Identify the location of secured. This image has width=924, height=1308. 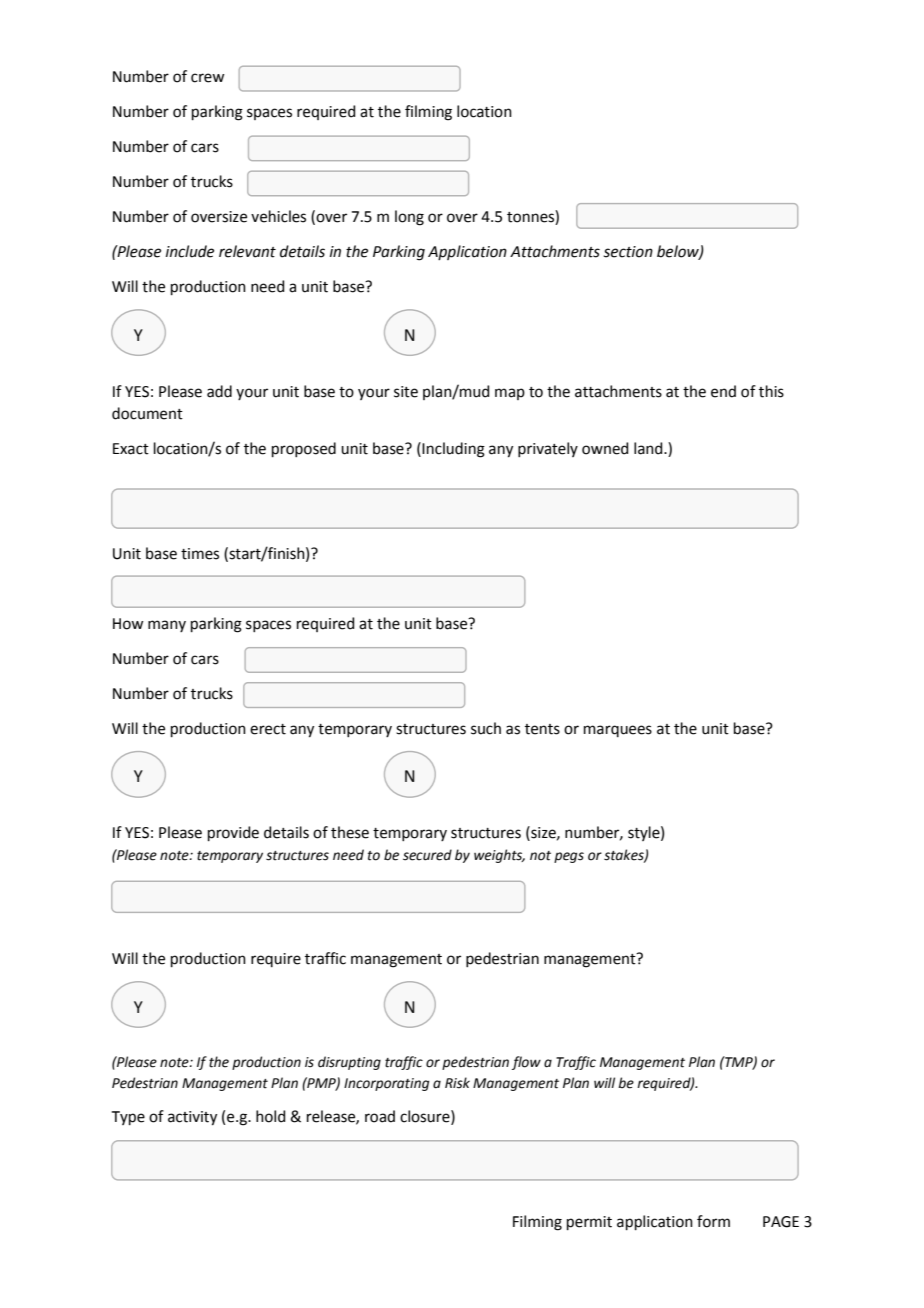
(427, 855).
